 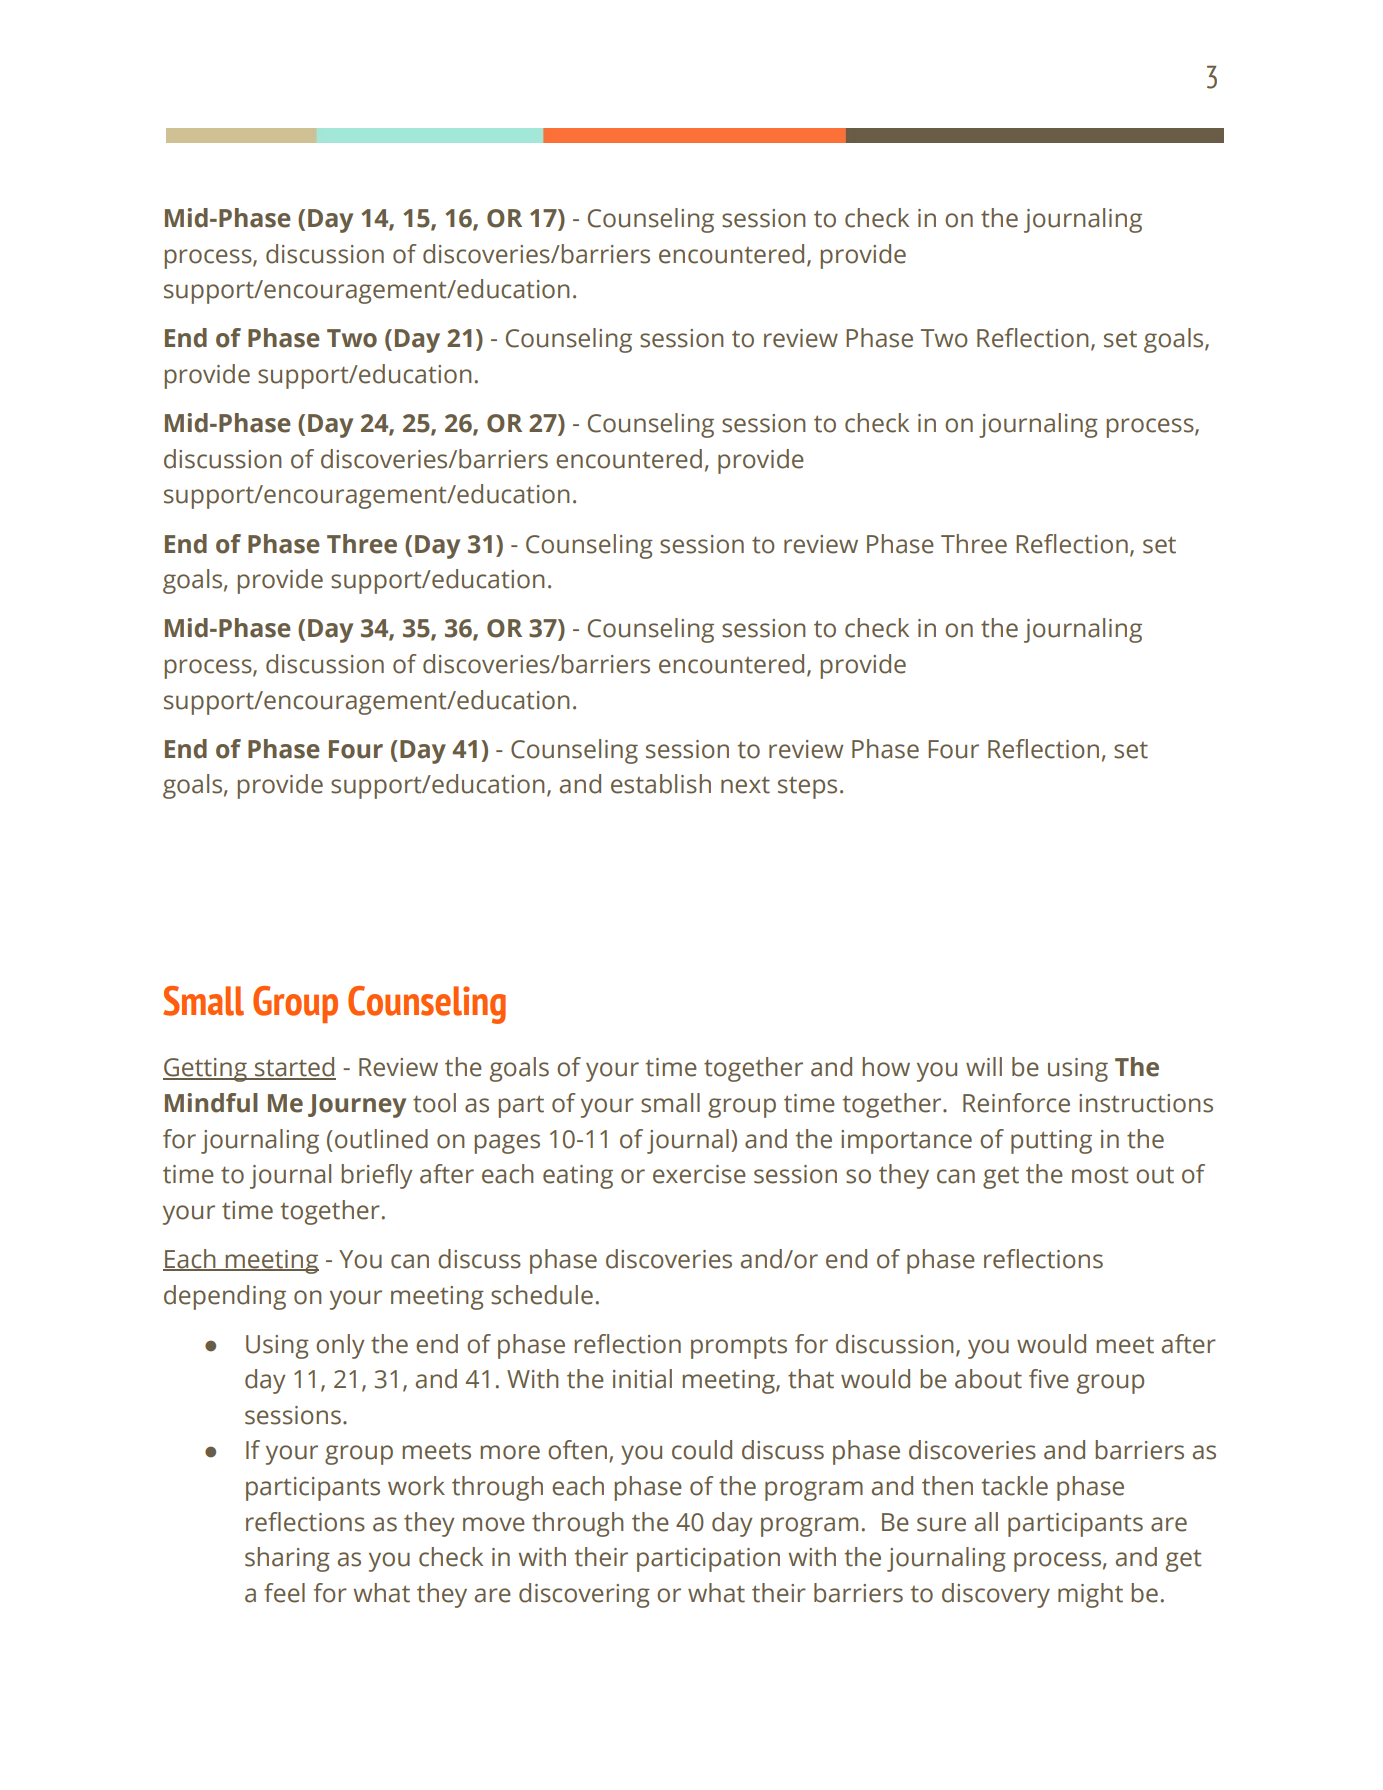 What do you see at coordinates (745, 785) in the screenshot?
I see `next` at bounding box center [745, 785].
